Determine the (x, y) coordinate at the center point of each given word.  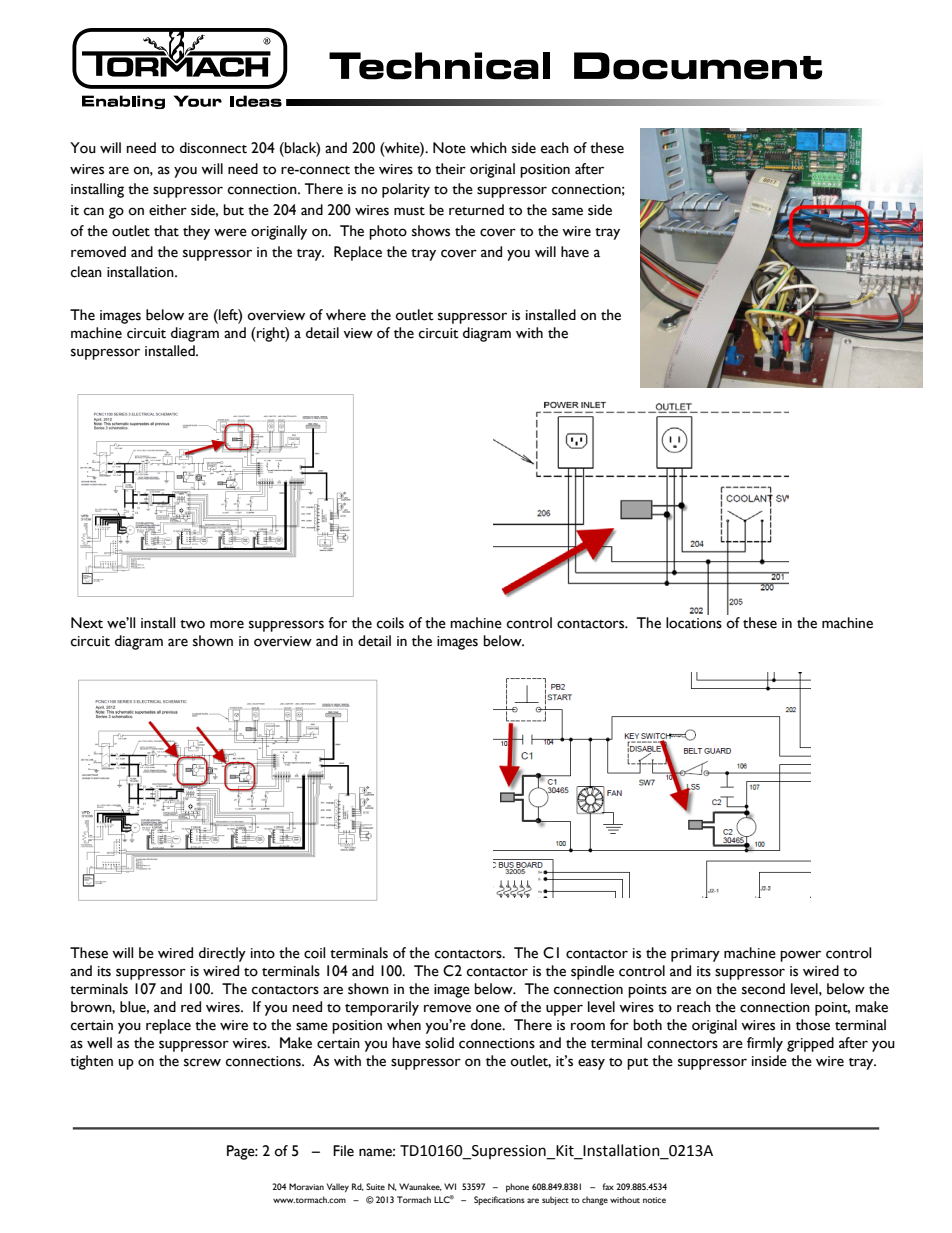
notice (654, 1200)
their (450, 169)
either (168, 210)
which (488, 148)
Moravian (306, 1186)
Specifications (499, 1200)
